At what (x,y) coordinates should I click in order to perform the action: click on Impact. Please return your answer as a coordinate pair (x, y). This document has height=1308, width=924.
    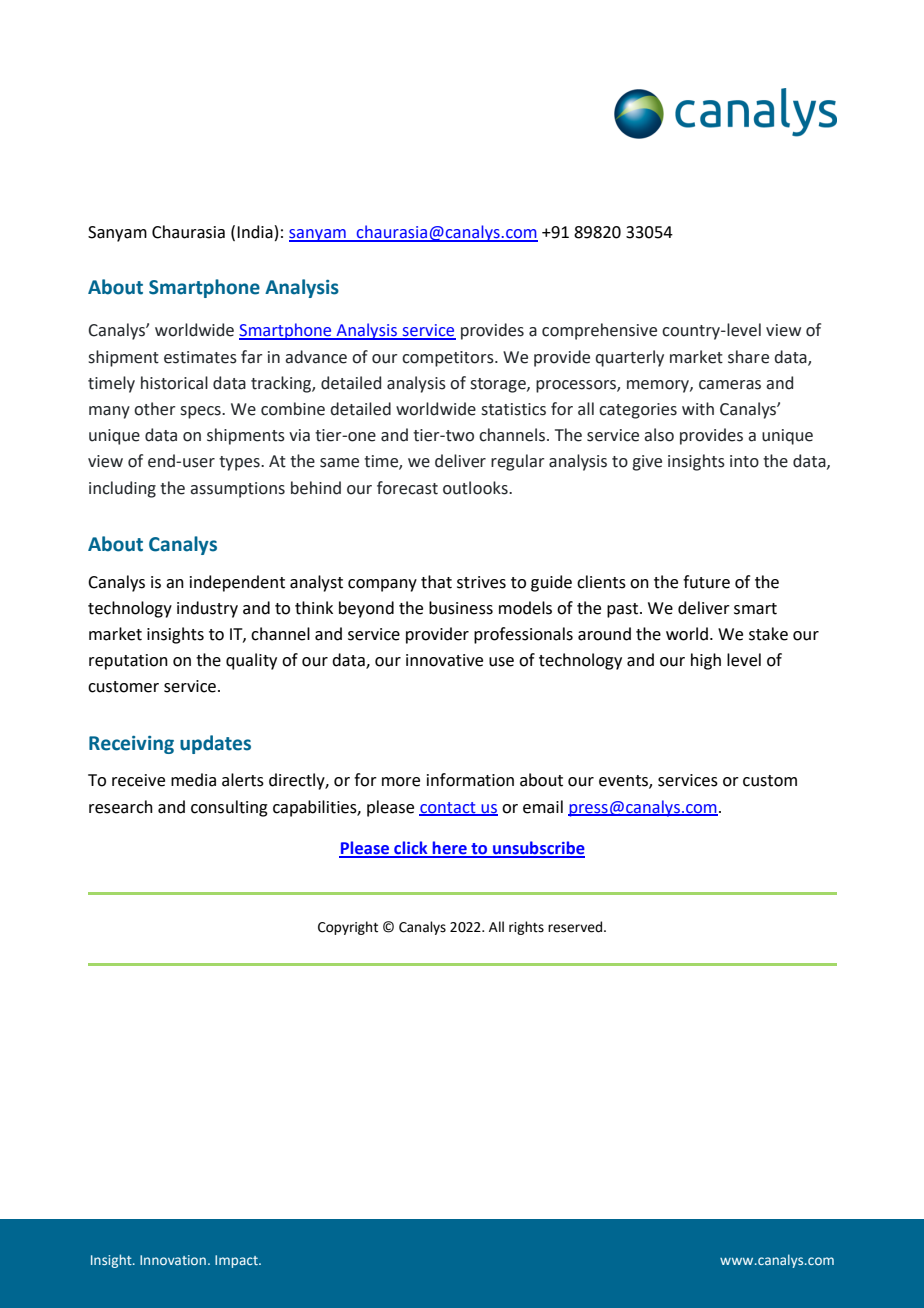
    Looking at the image, I should click on (237, 1261).
